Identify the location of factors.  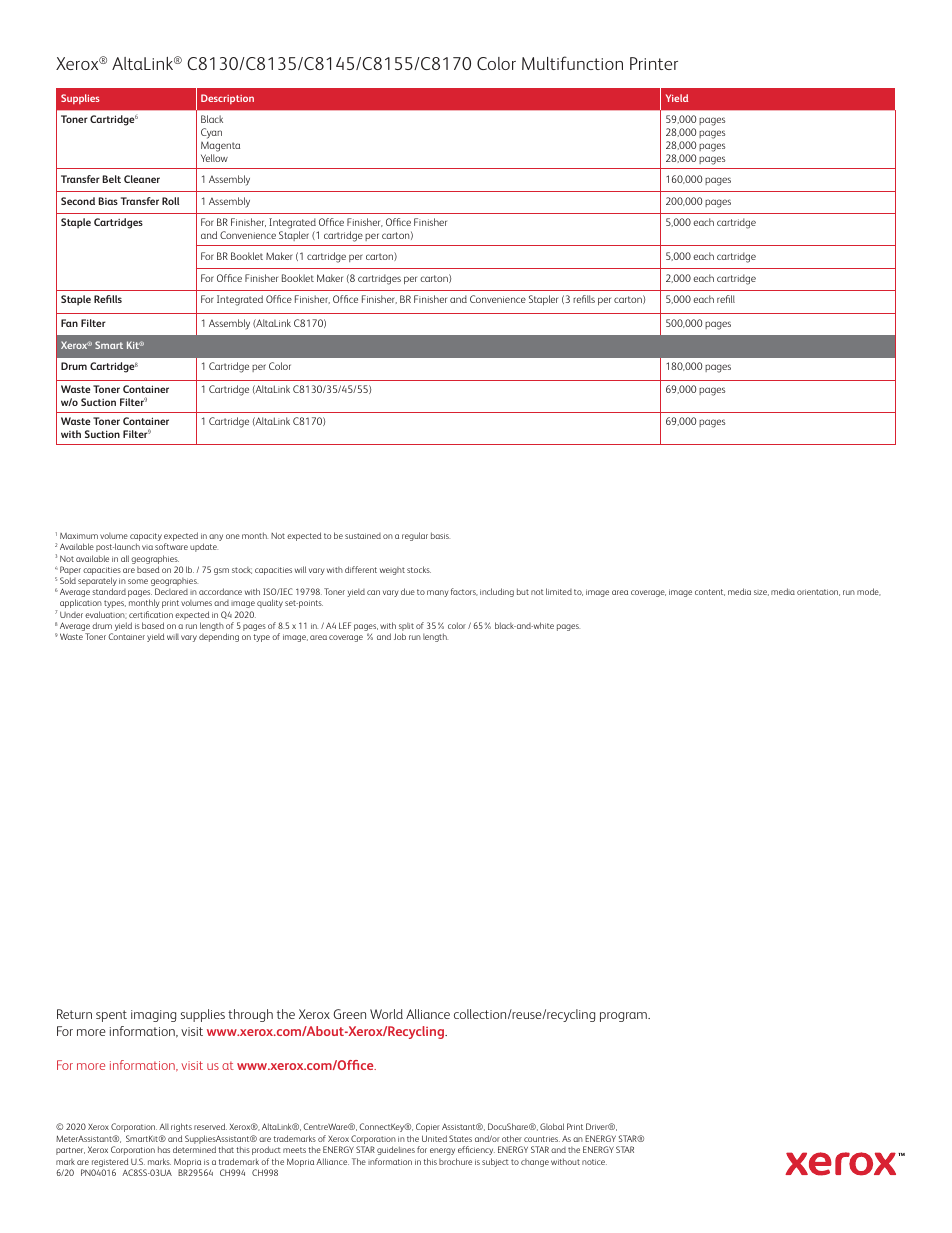
(464, 592).
